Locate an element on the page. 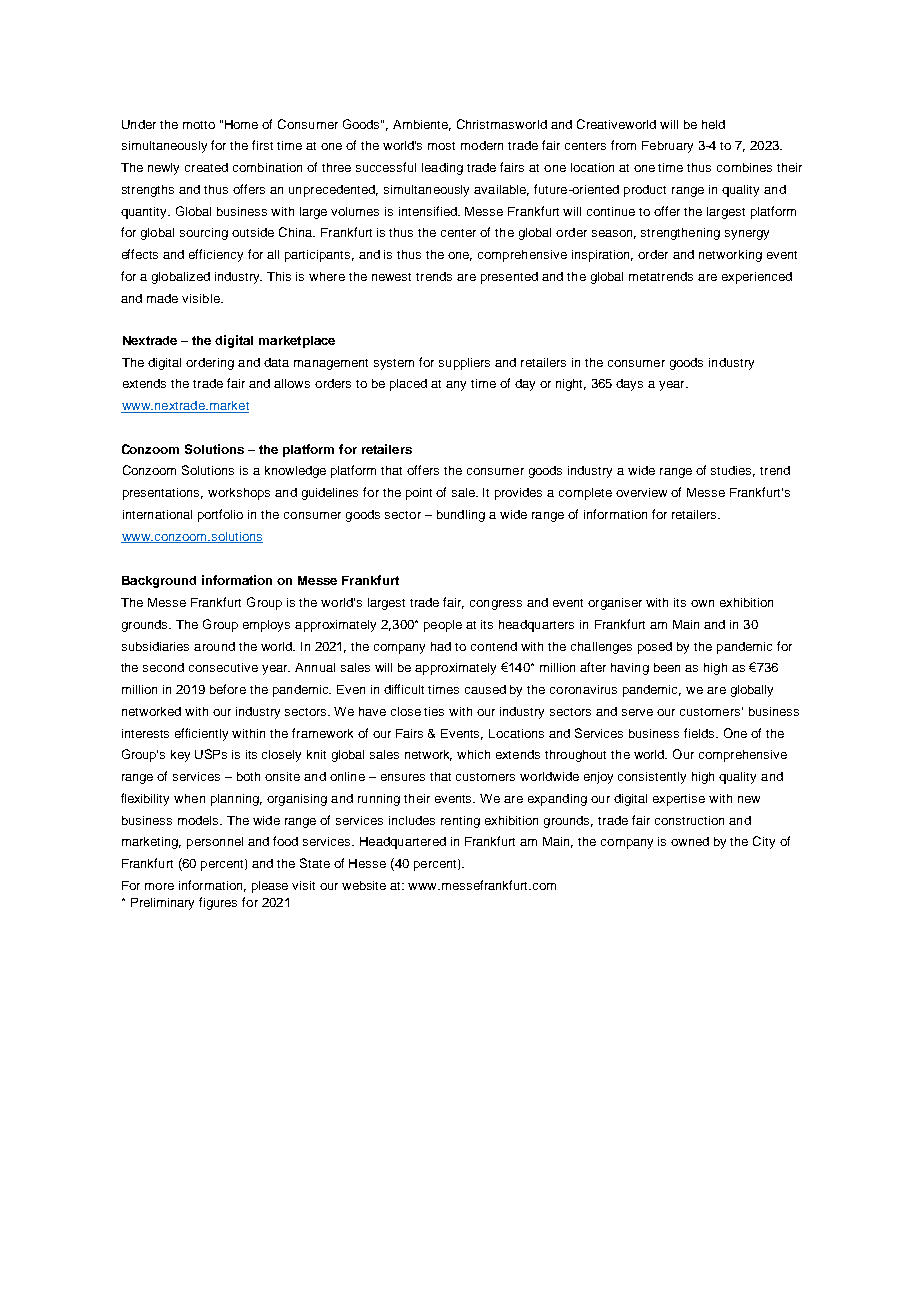 Image resolution: width=924 pixels, height=1308 pixels. posed is located at coordinates (655, 648).
